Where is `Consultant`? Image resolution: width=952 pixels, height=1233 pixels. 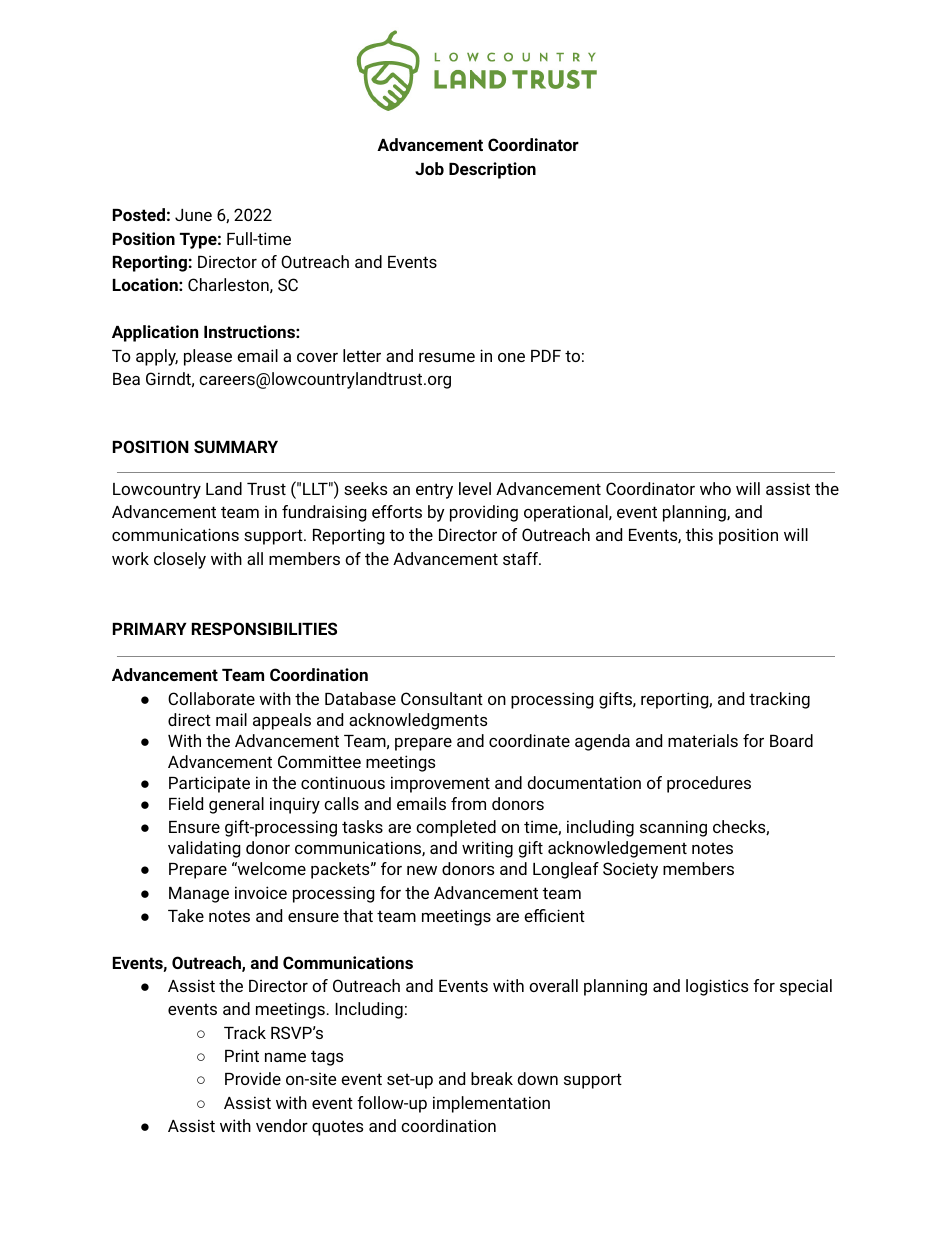 Consultant is located at coordinates (442, 698).
